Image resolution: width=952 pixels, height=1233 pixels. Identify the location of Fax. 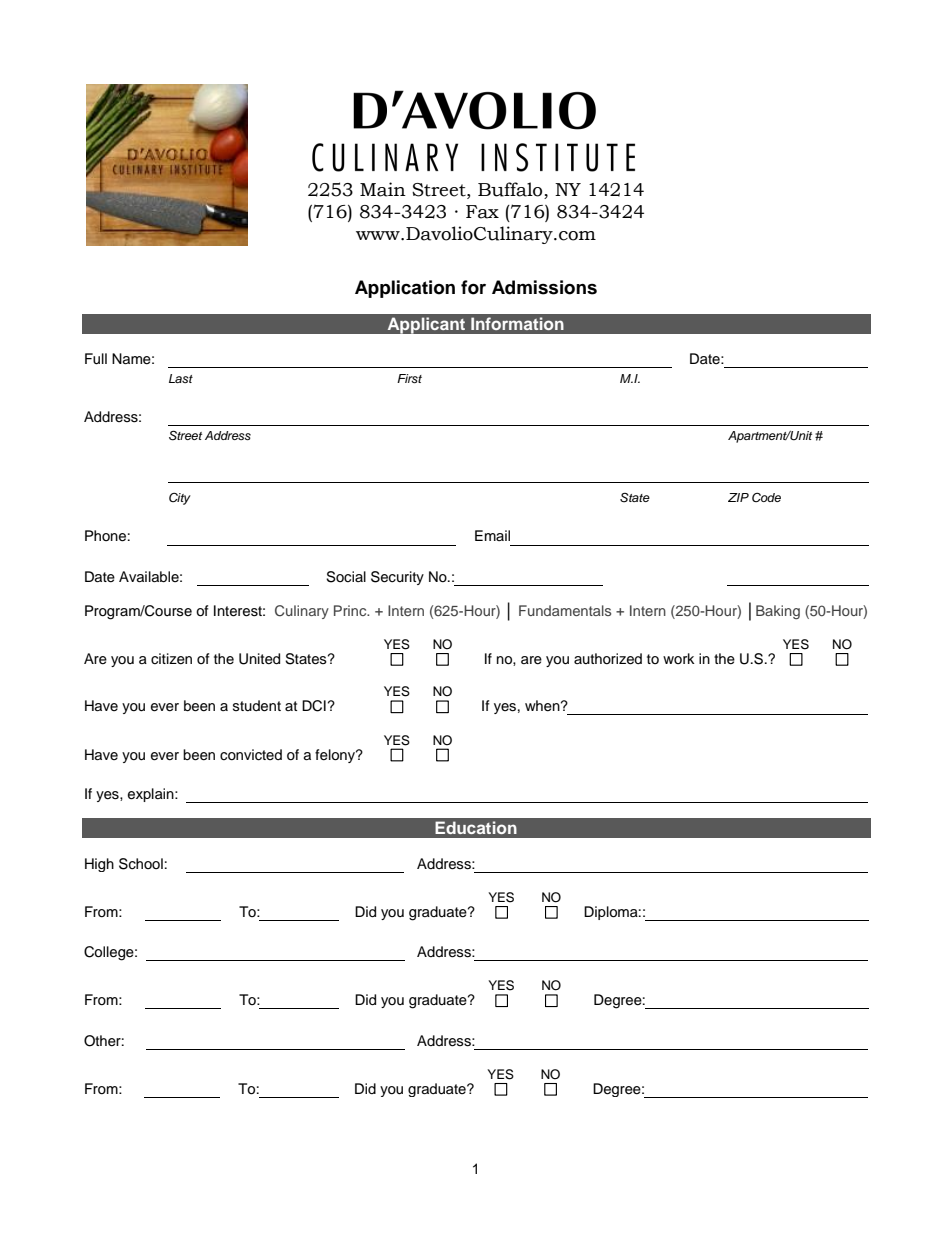
(482, 212).
